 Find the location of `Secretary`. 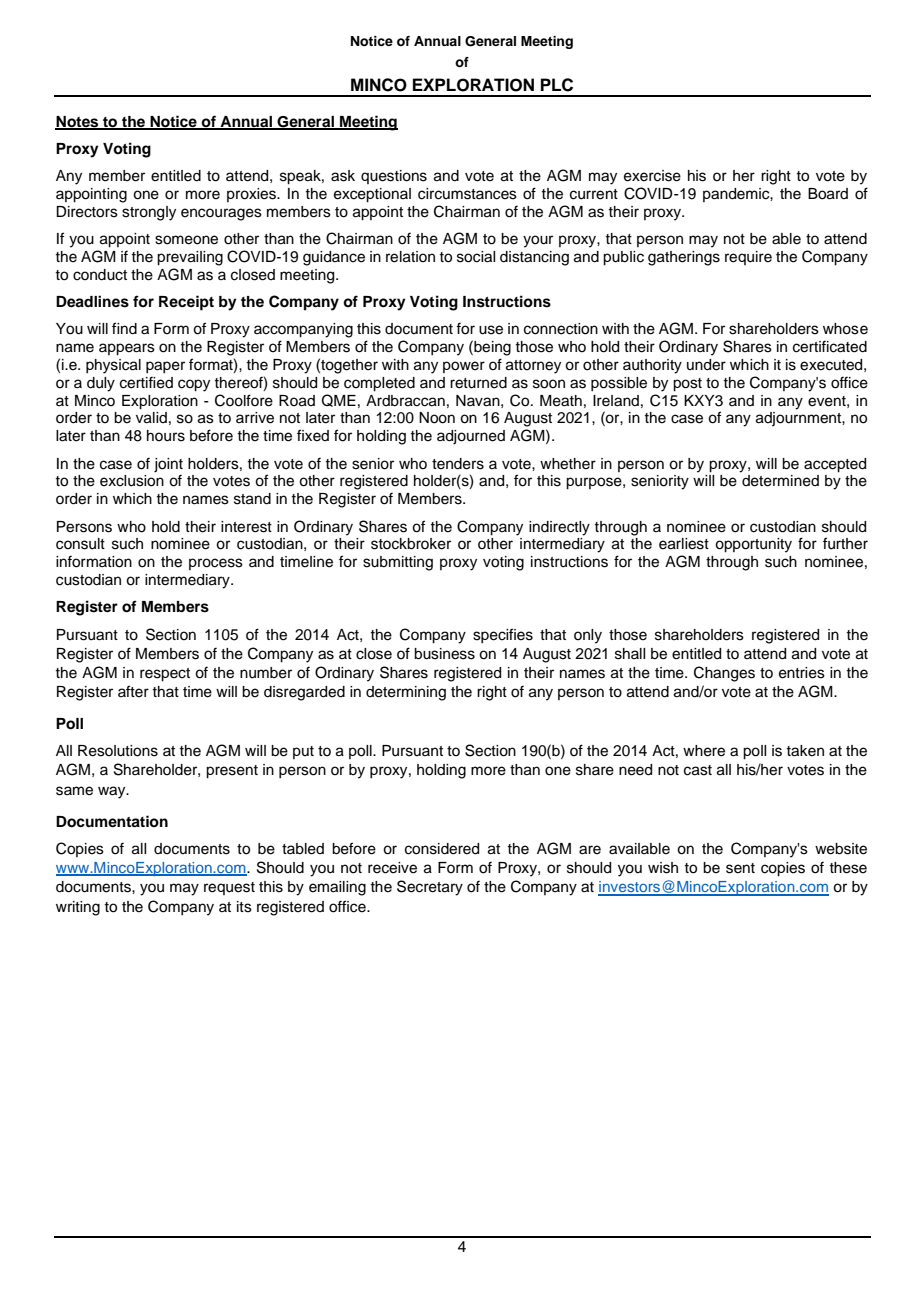

Secretary is located at coordinates (430, 888).
